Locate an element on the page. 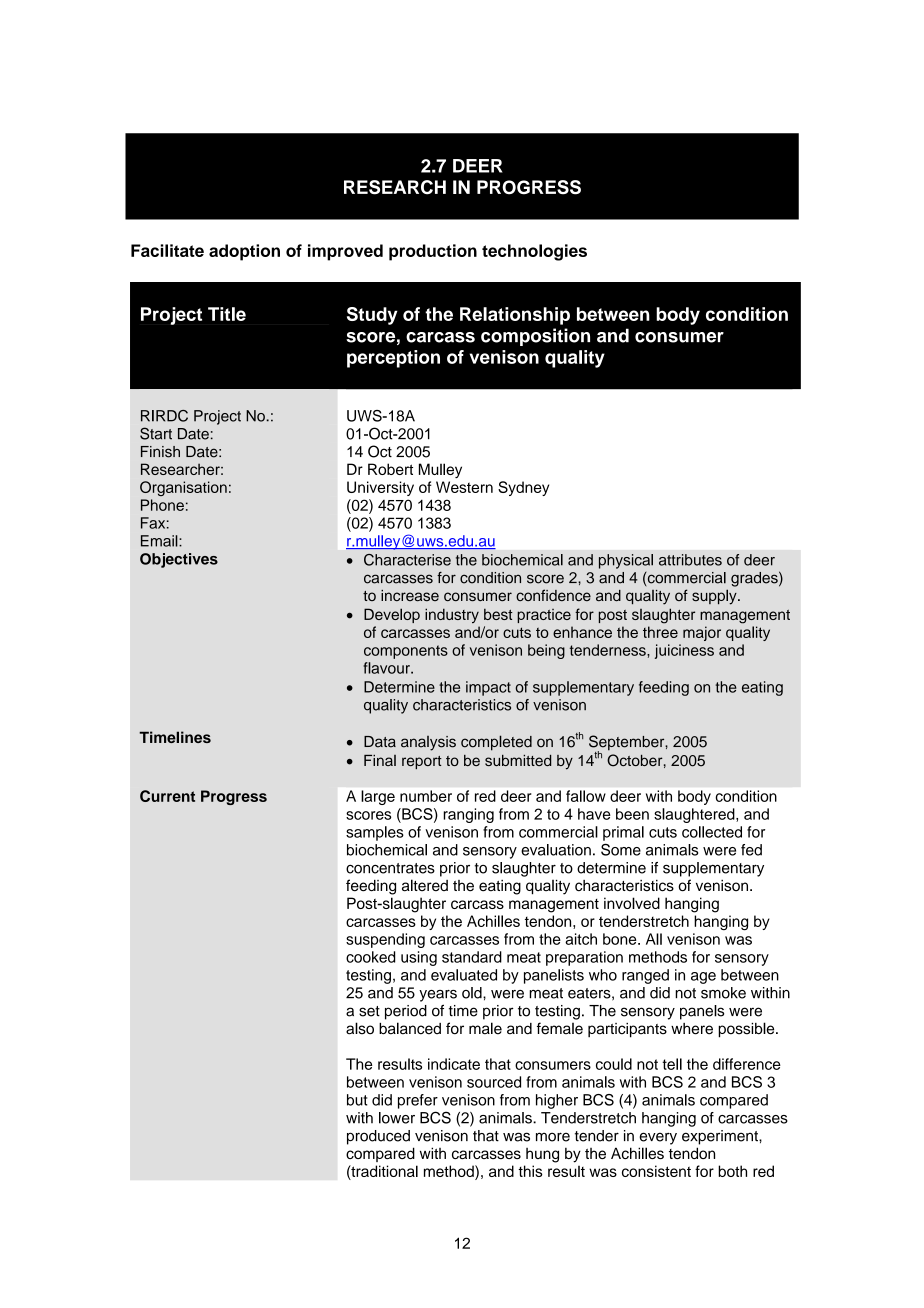  three is located at coordinates (660, 632).
